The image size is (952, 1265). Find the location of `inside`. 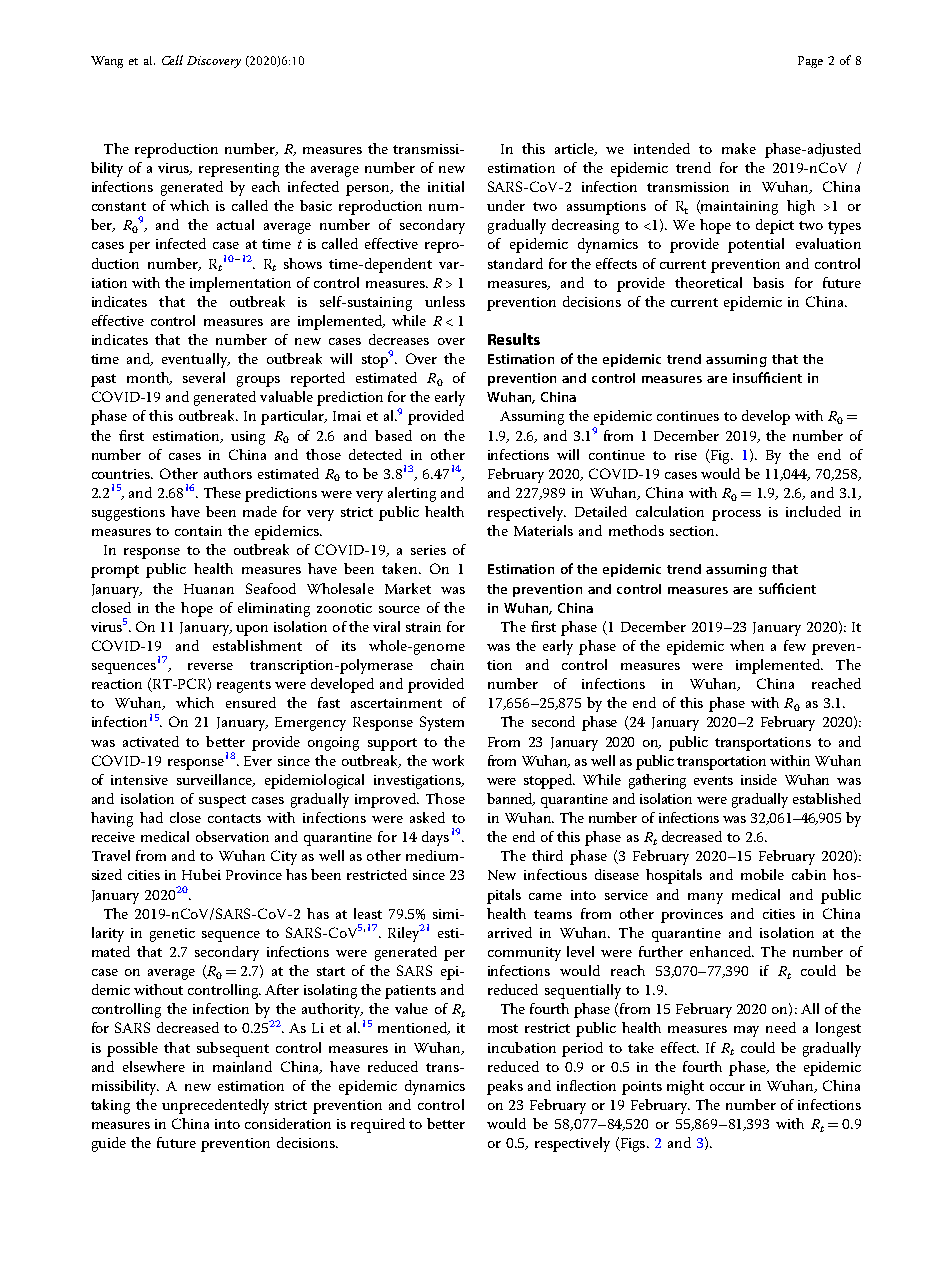

inside is located at coordinates (759, 779).
